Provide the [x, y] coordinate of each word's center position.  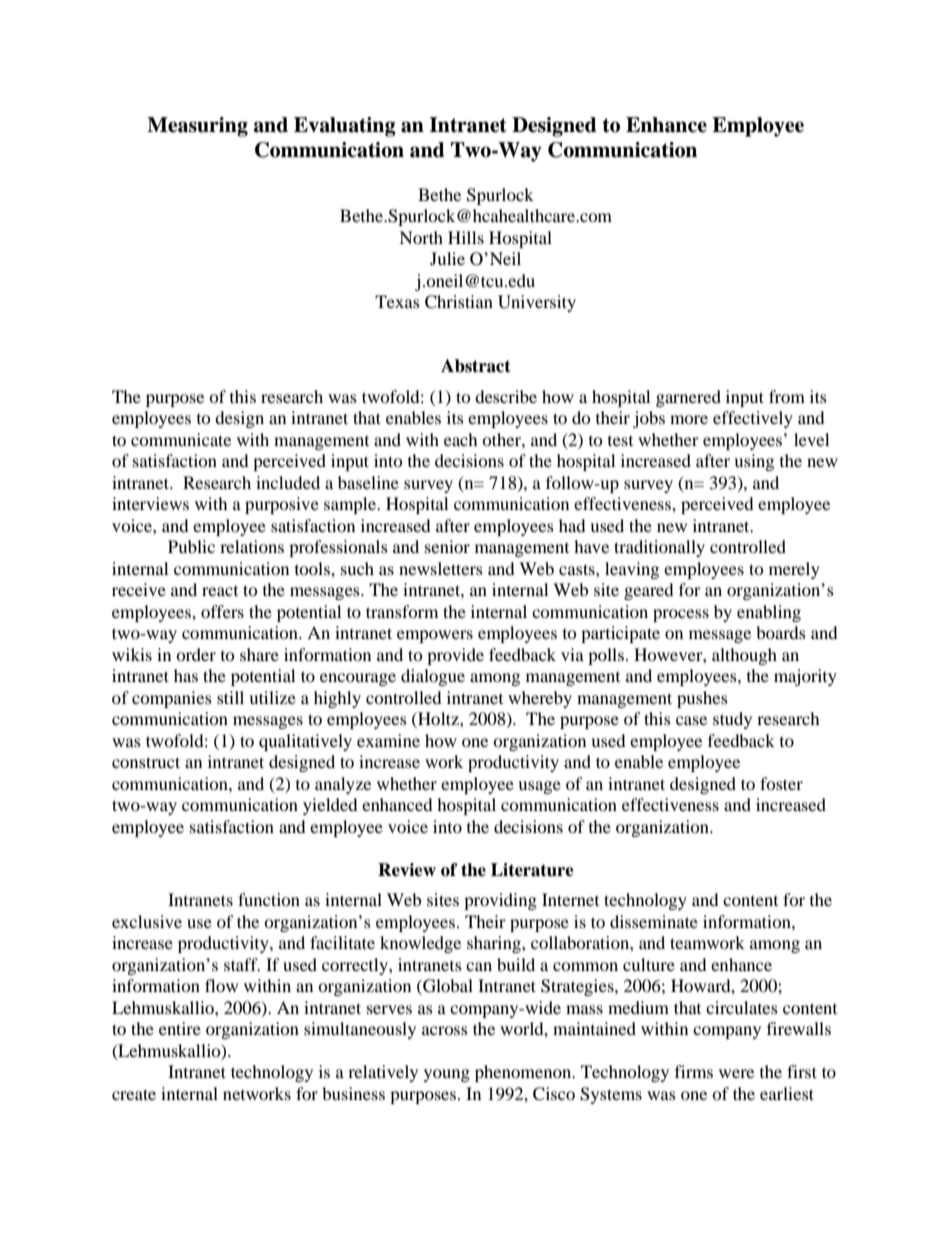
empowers [435, 636]
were [736, 1073]
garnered [688, 398]
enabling [769, 613]
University [537, 303]
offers [222, 611]
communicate [181, 439]
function [269, 899]
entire [180, 1028]
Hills [466, 237]
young [447, 1075]
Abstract [476, 366]
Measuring [197, 127]
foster [781, 783]
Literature [532, 870]
